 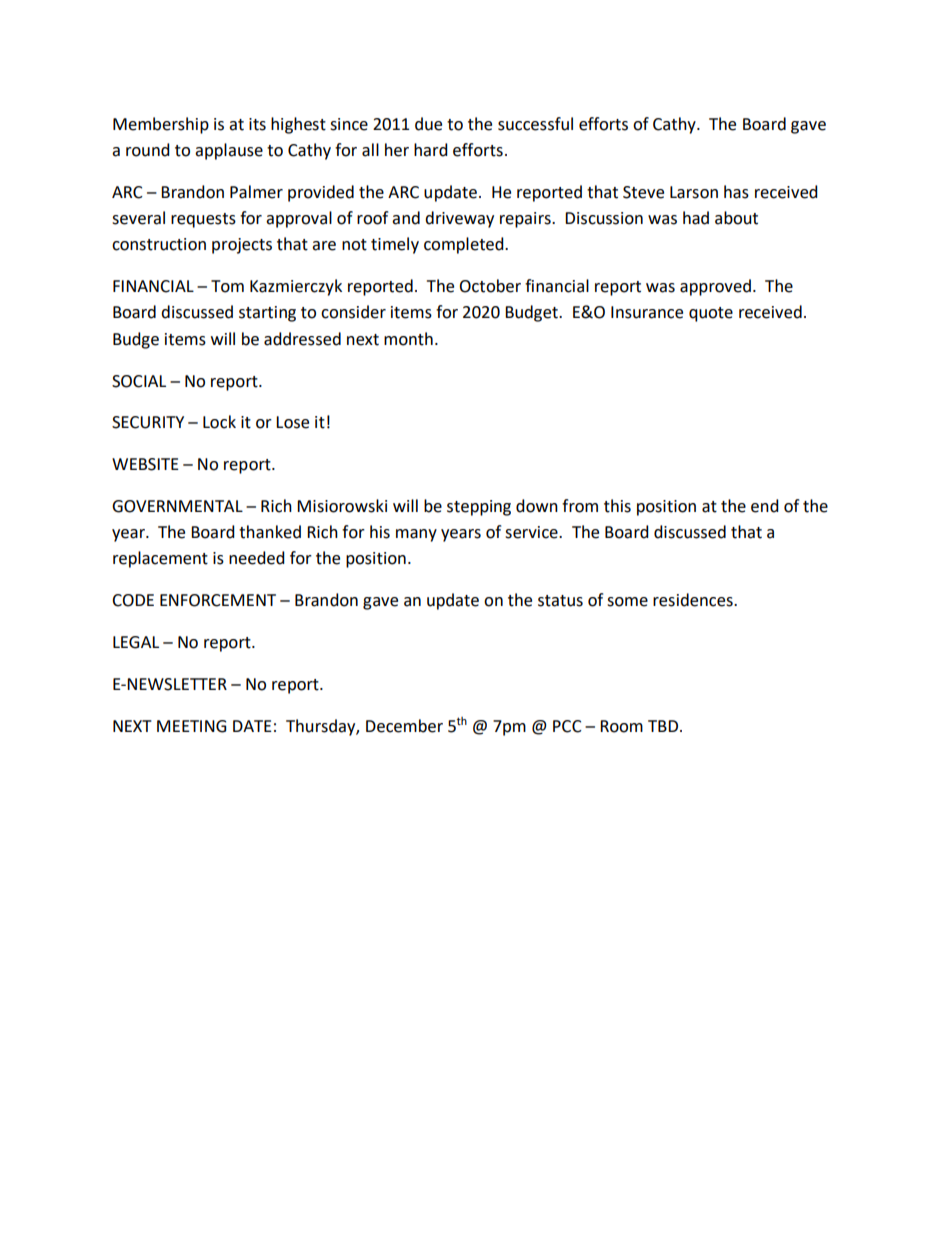 I want to click on residences, so click(x=694, y=600).
